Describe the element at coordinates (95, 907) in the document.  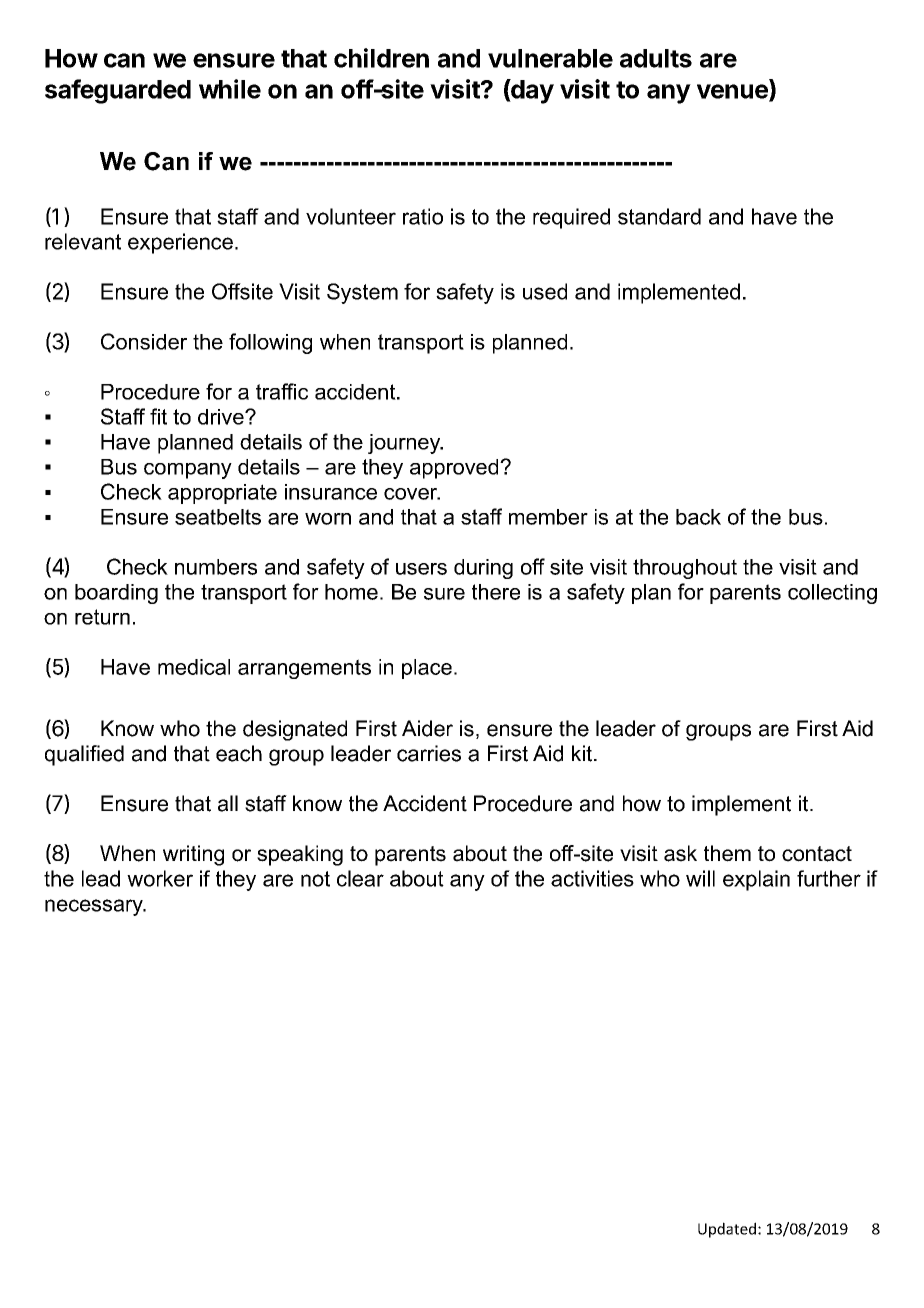
I see `necessary` at that location.
